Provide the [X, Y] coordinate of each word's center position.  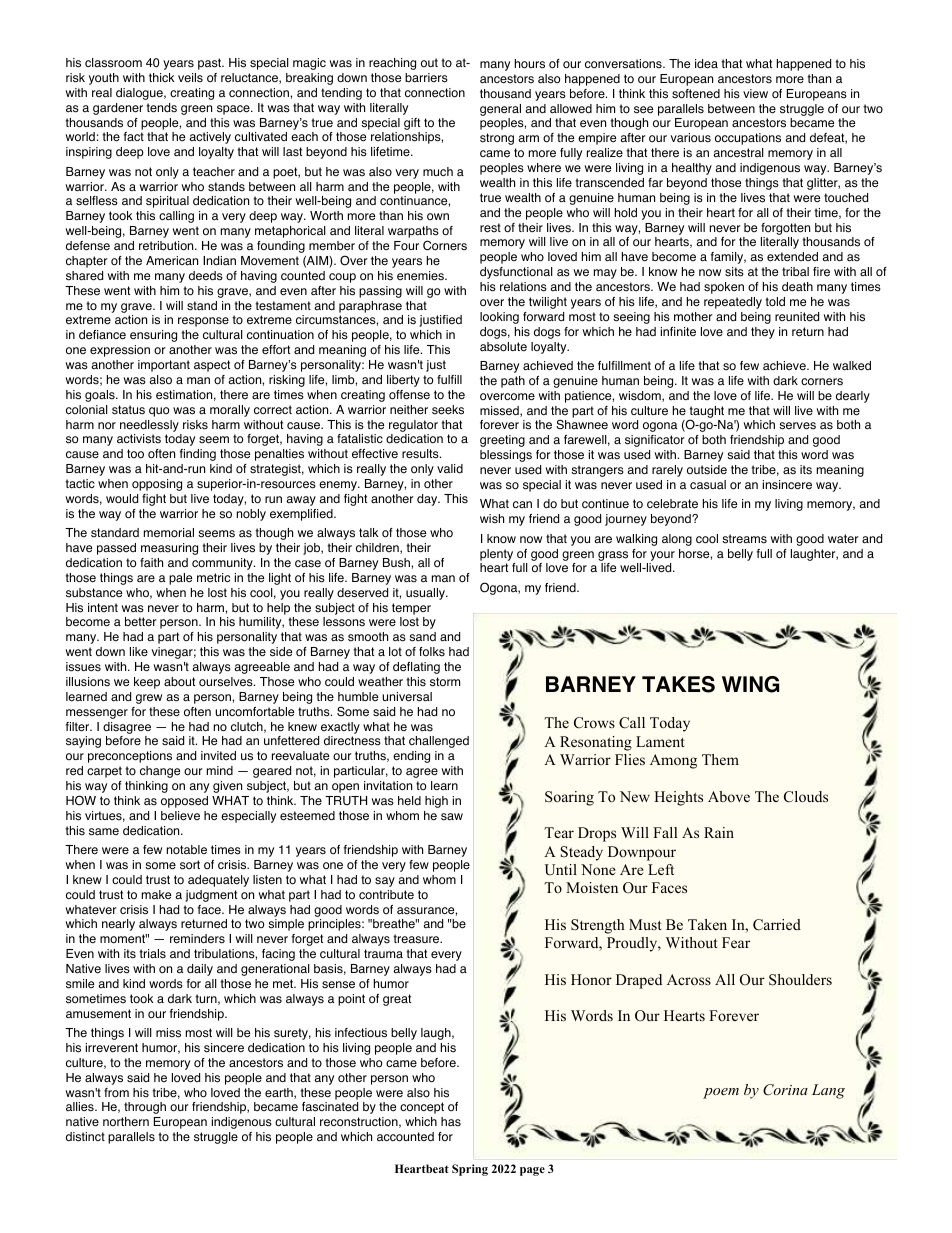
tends [161, 108]
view [755, 93]
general [500, 110]
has [451, 1122]
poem [721, 1093]
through [145, 1108]
